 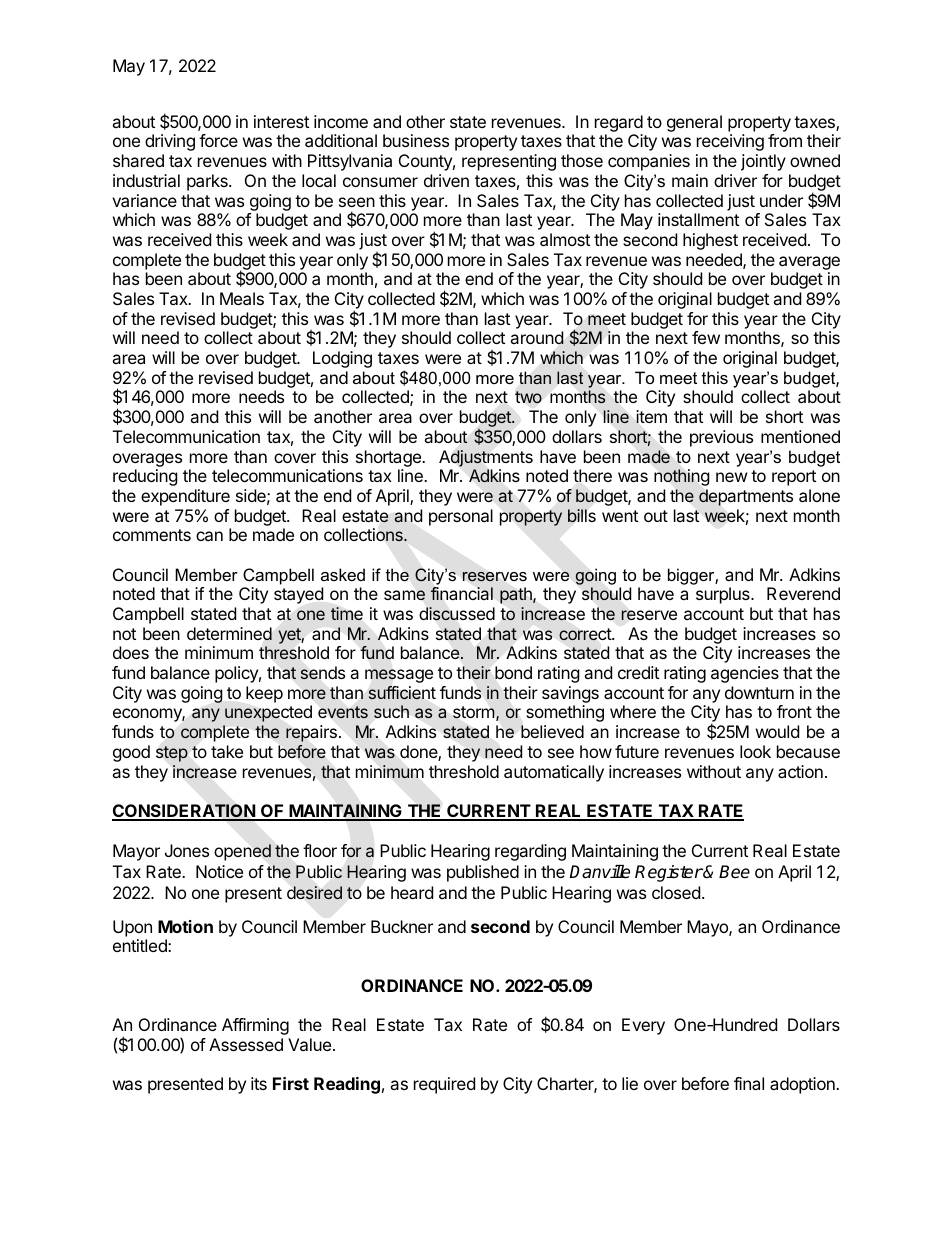 I want to click on Meals, so click(x=242, y=298).
